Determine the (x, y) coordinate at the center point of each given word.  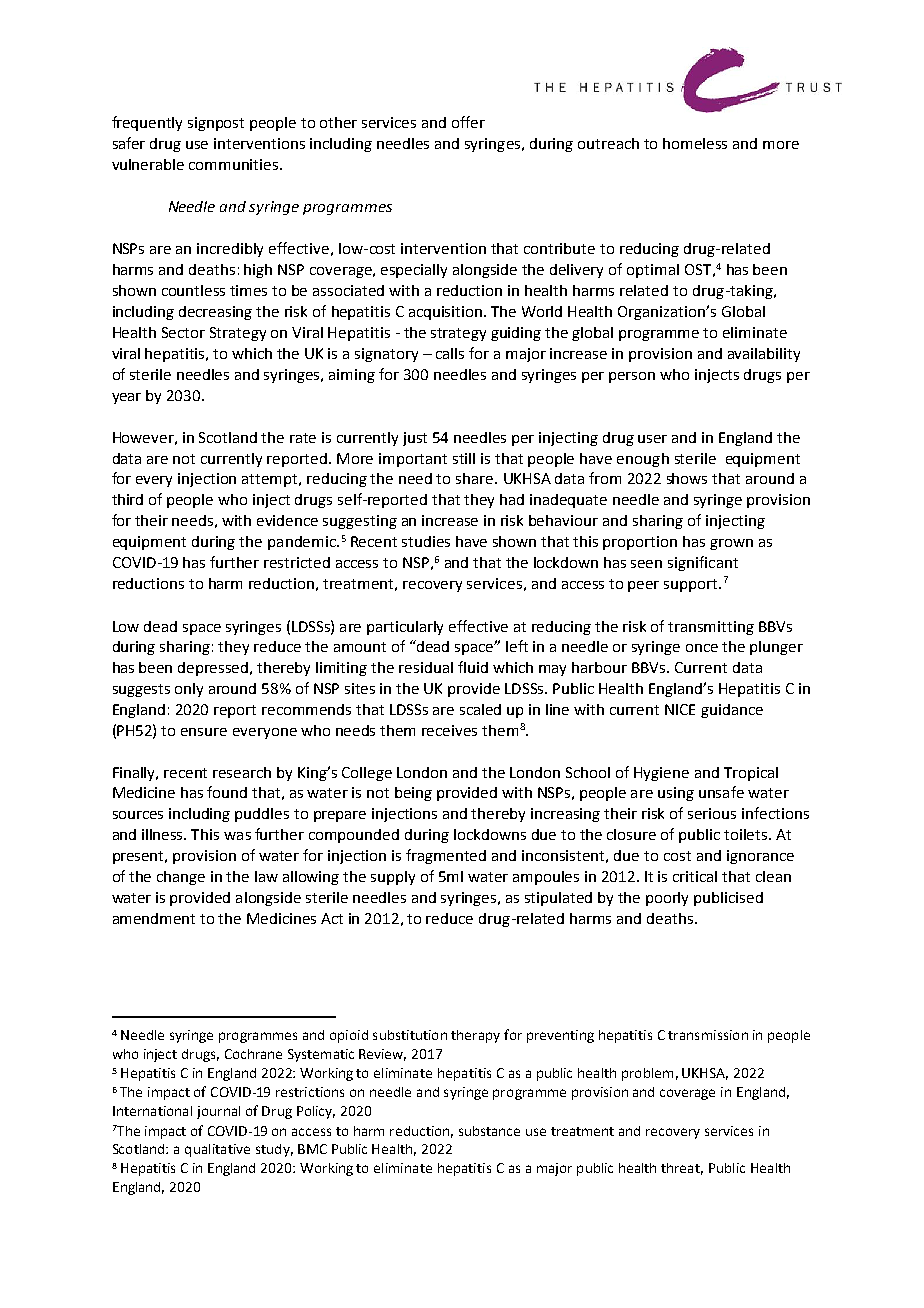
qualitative (217, 1150)
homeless (695, 143)
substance (489, 1131)
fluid (473, 667)
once (702, 648)
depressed (214, 669)
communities (235, 164)
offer (468, 122)
